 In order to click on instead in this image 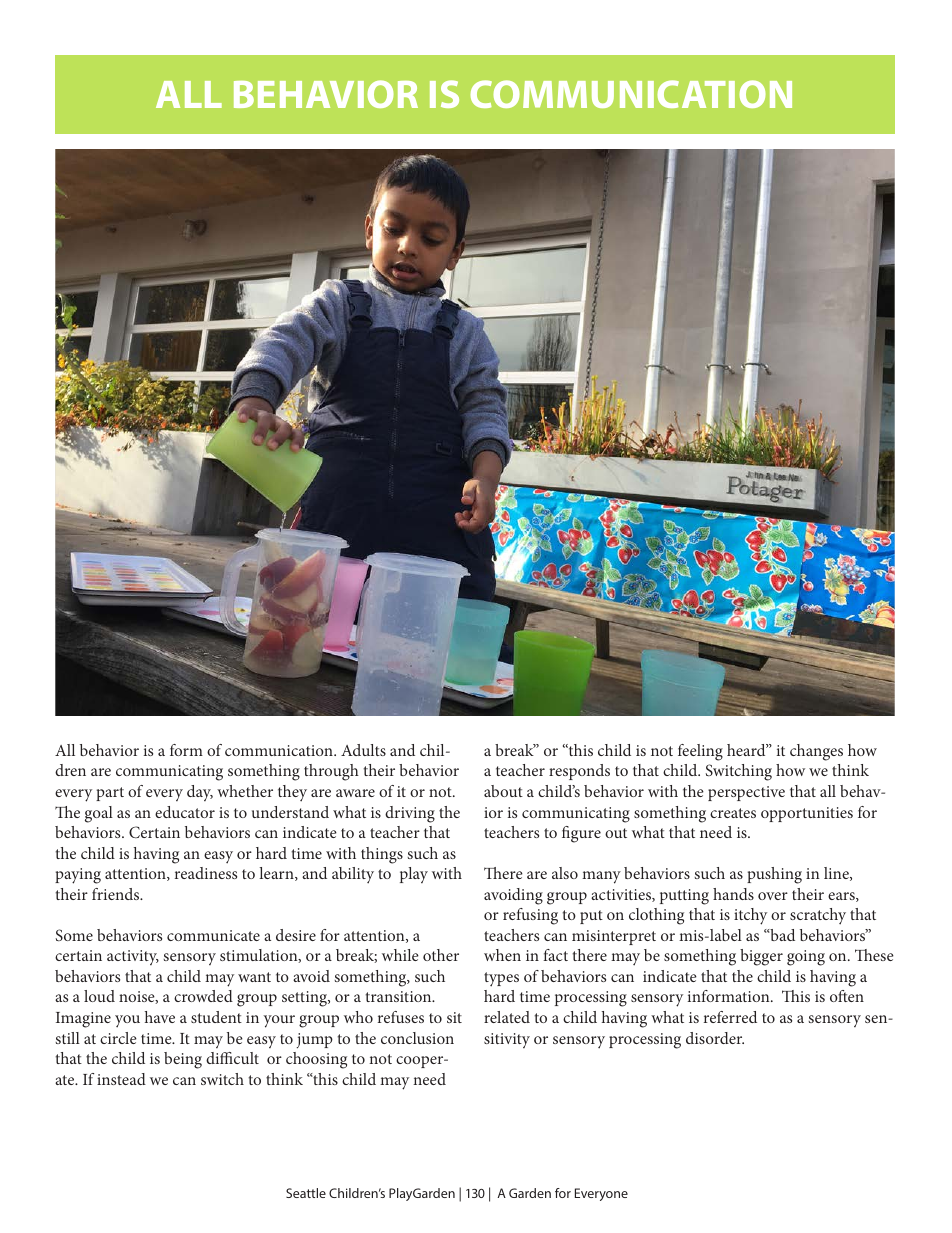, I will do `click(121, 1079)`.
